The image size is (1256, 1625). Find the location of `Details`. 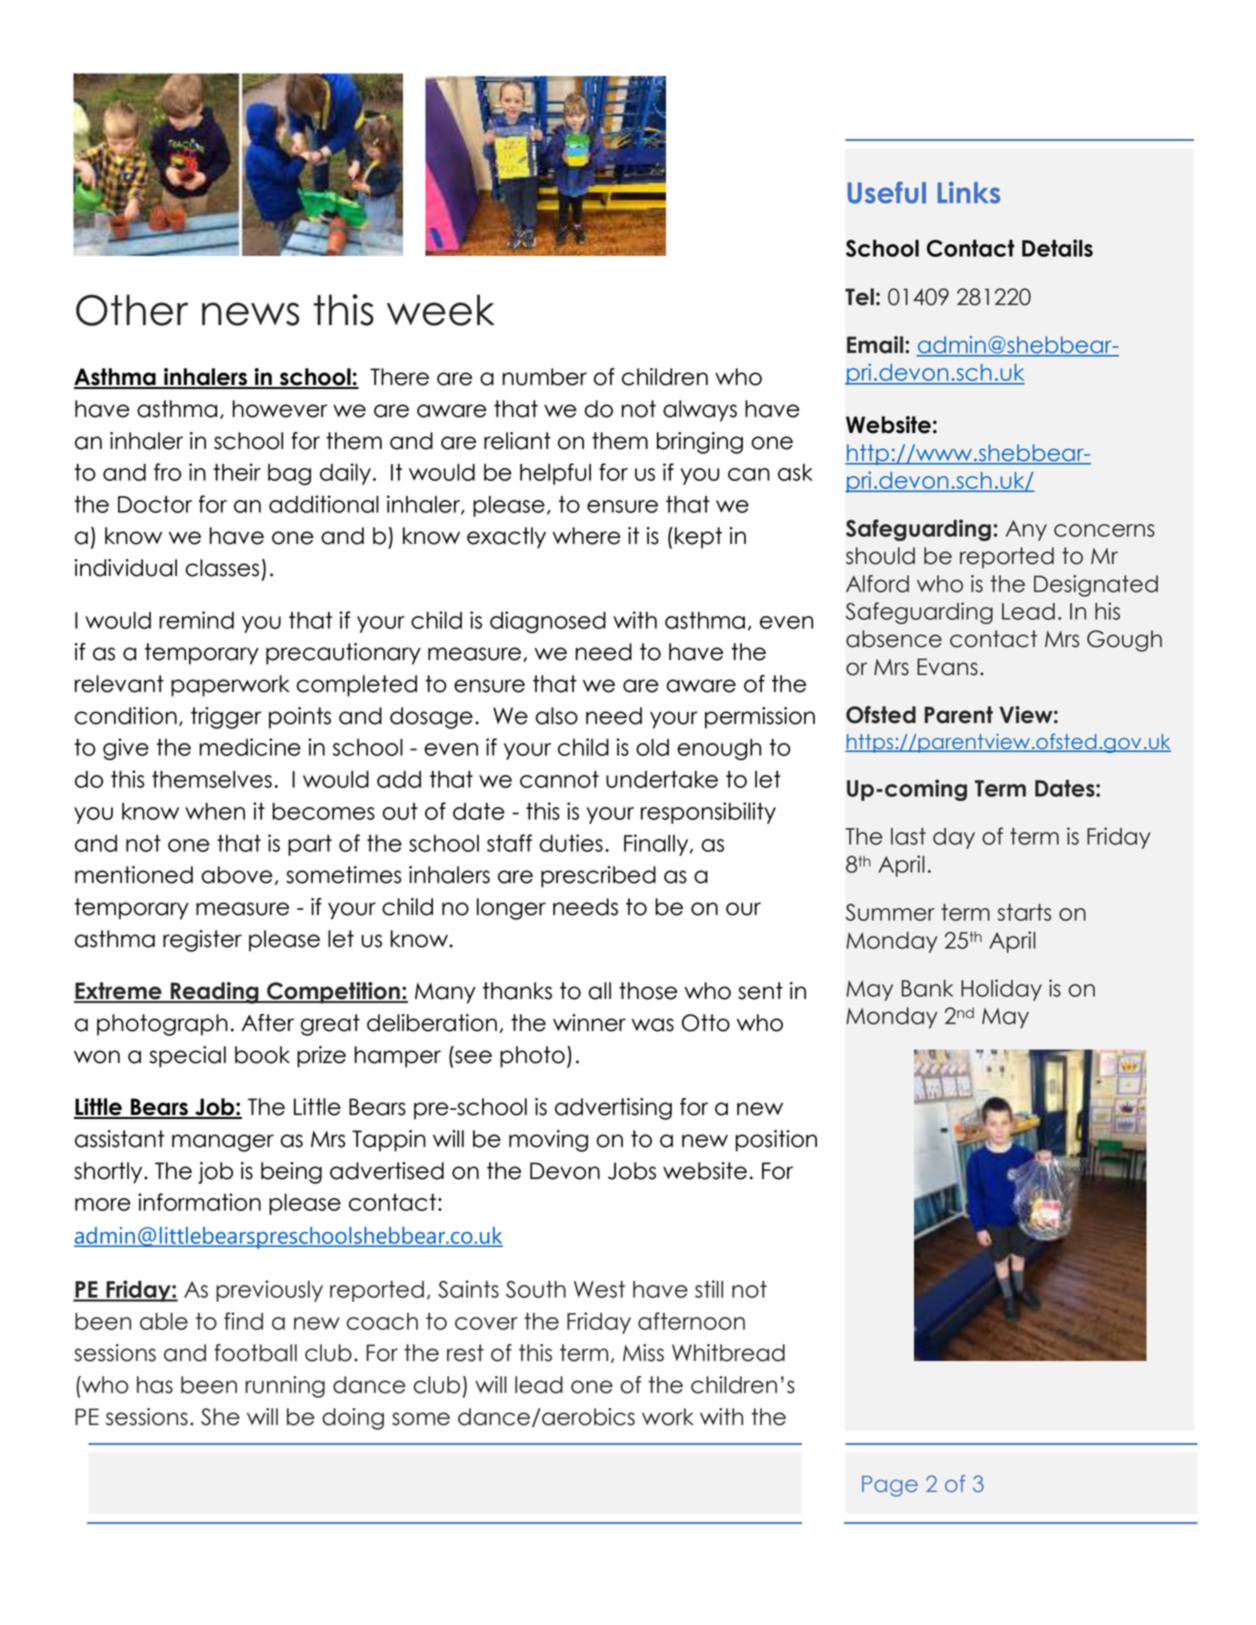

Details is located at coordinates (1057, 248).
